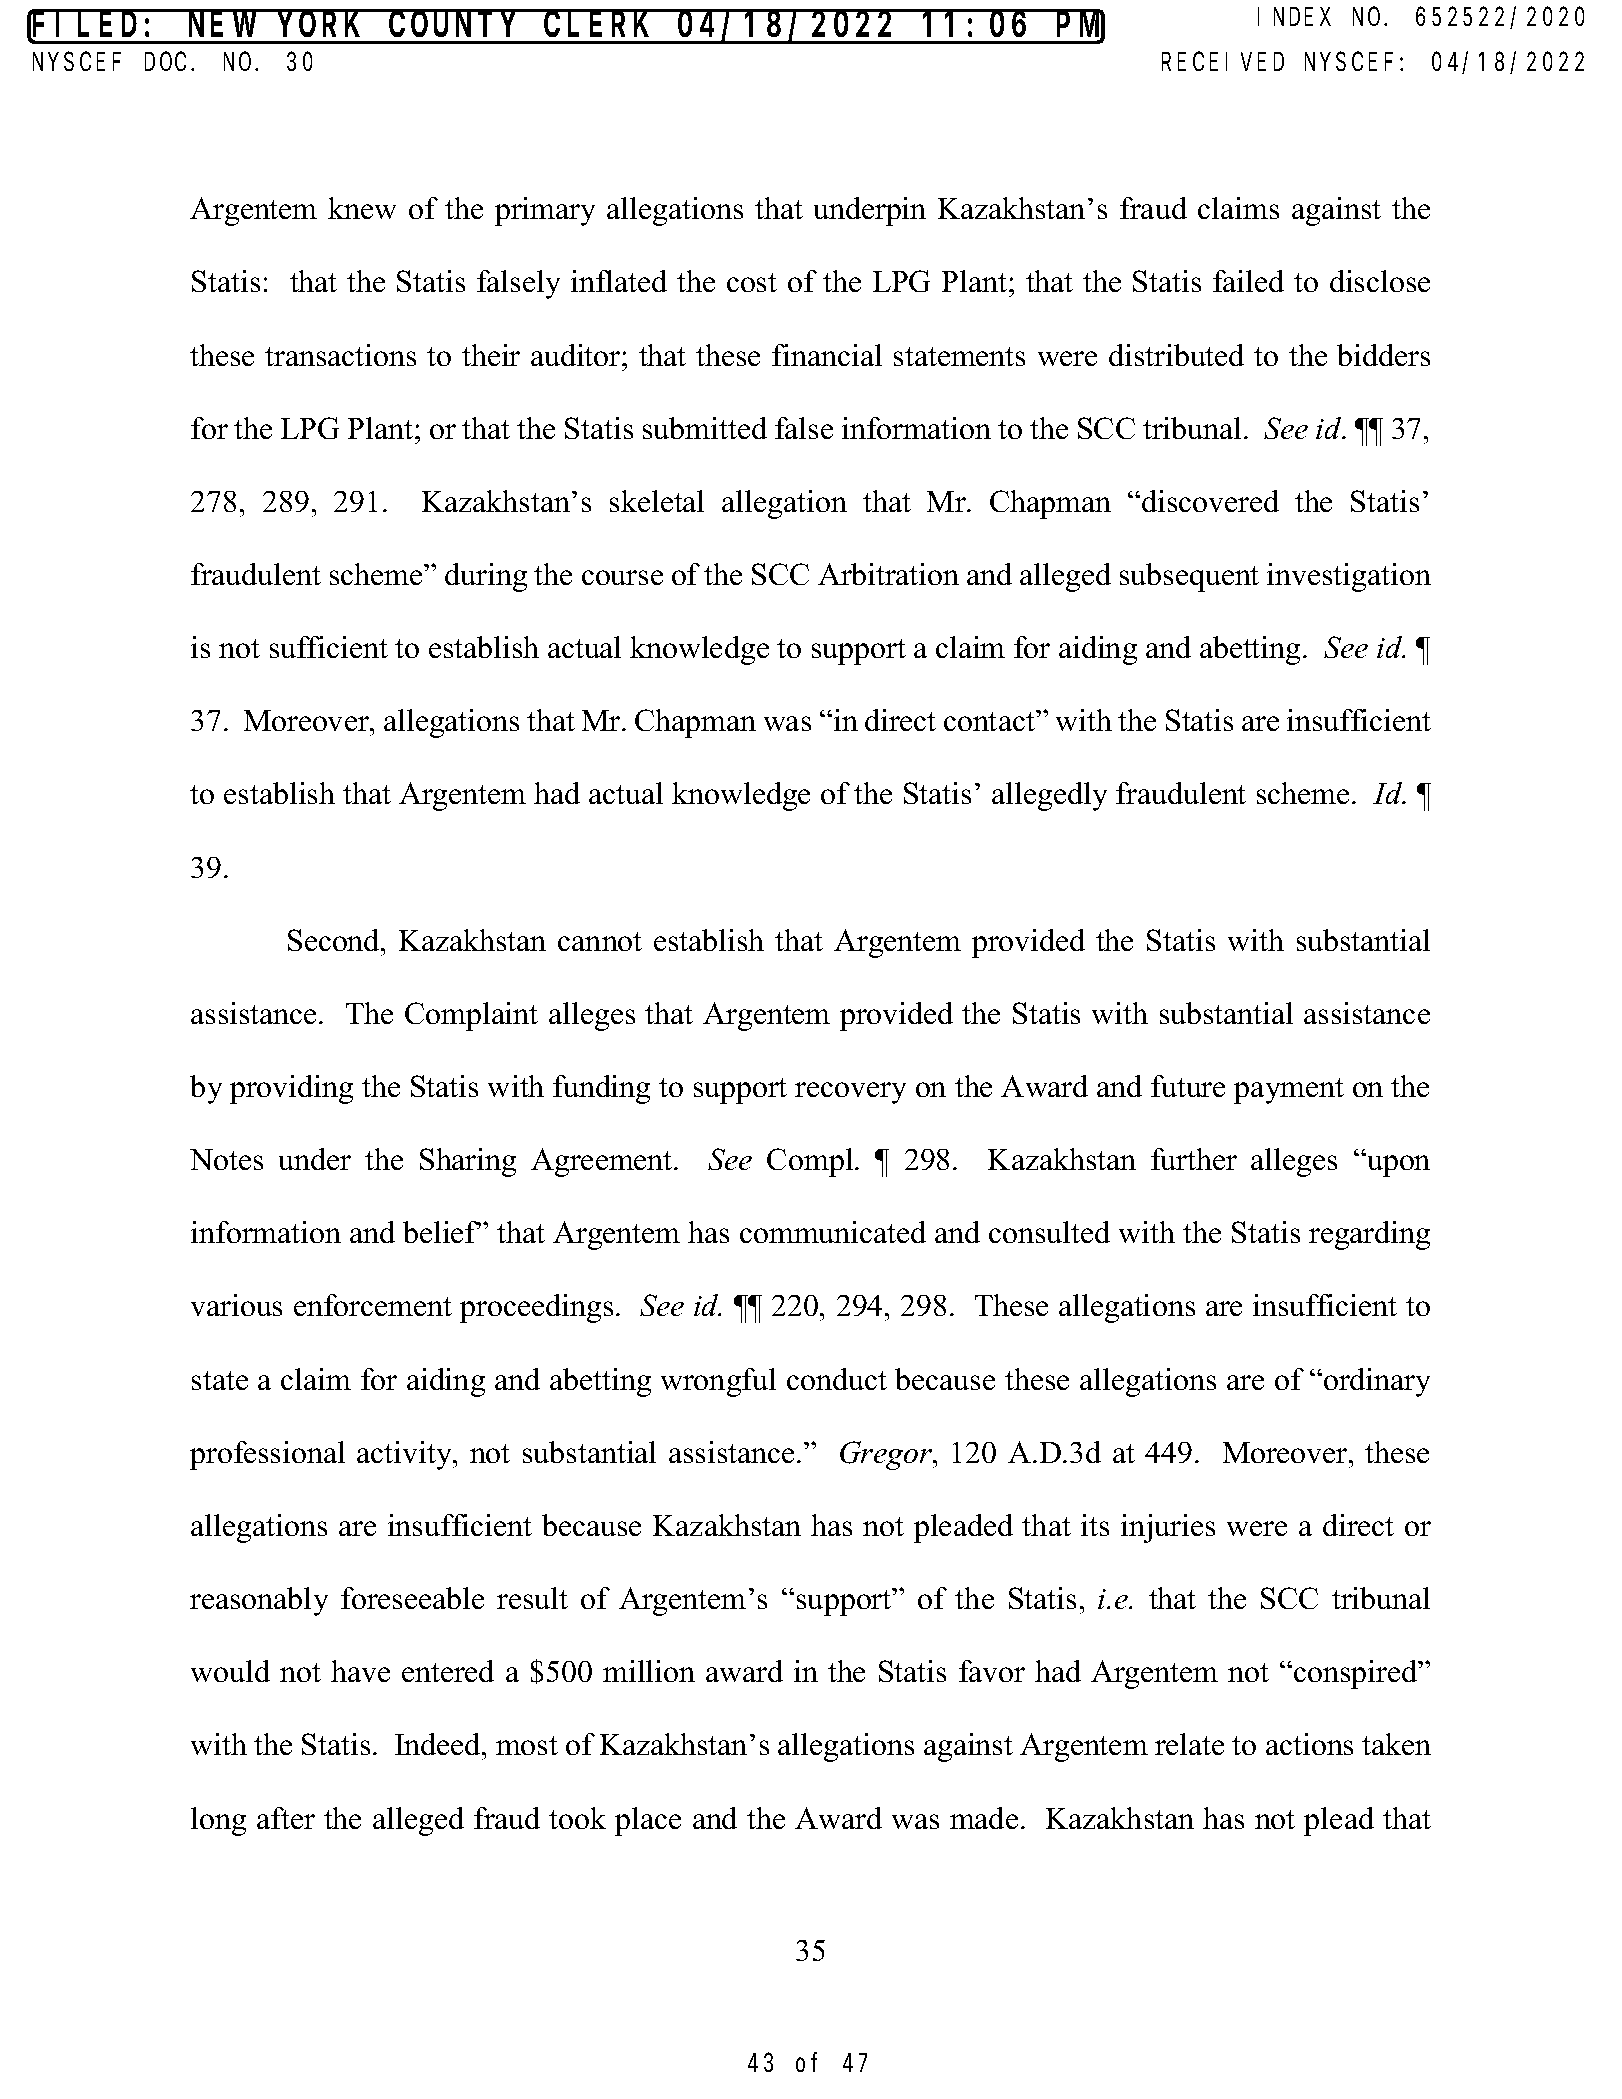 The image size is (1622, 2099). What do you see at coordinates (888, 574) in the page?
I see `Arbitration` at bounding box center [888, 574].
